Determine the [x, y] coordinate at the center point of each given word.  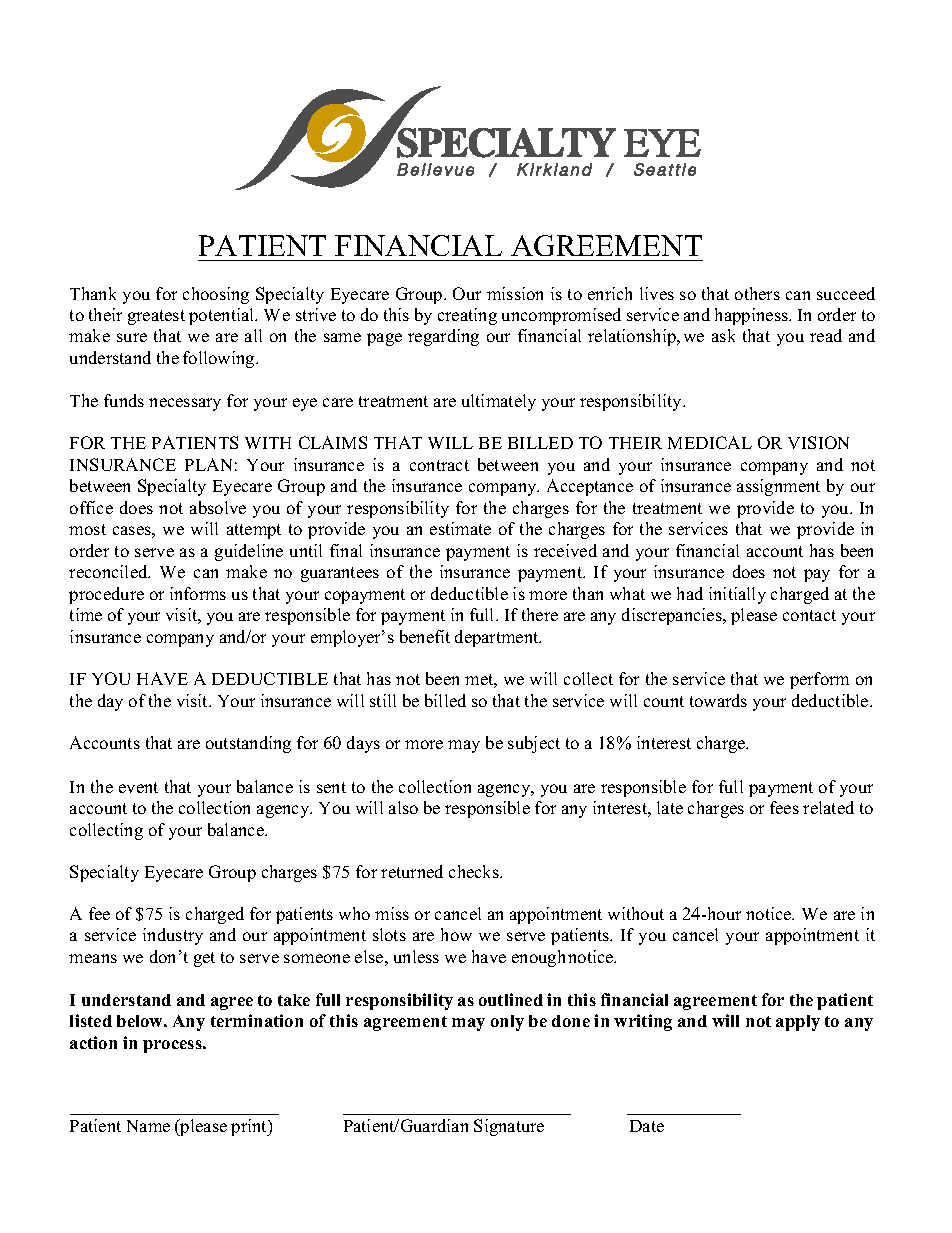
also [403, 807]
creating [467, 316]
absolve [218, 507]
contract [439, 465]
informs [198, 593]
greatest [156, 317]
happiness [752, 316]
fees [784, 807]
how [456, 934]
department [498, 638]
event [138, 787]
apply [798, 1023]
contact [809, 615]
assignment [778, 487]
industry [173, 936]
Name [148, 1126]
